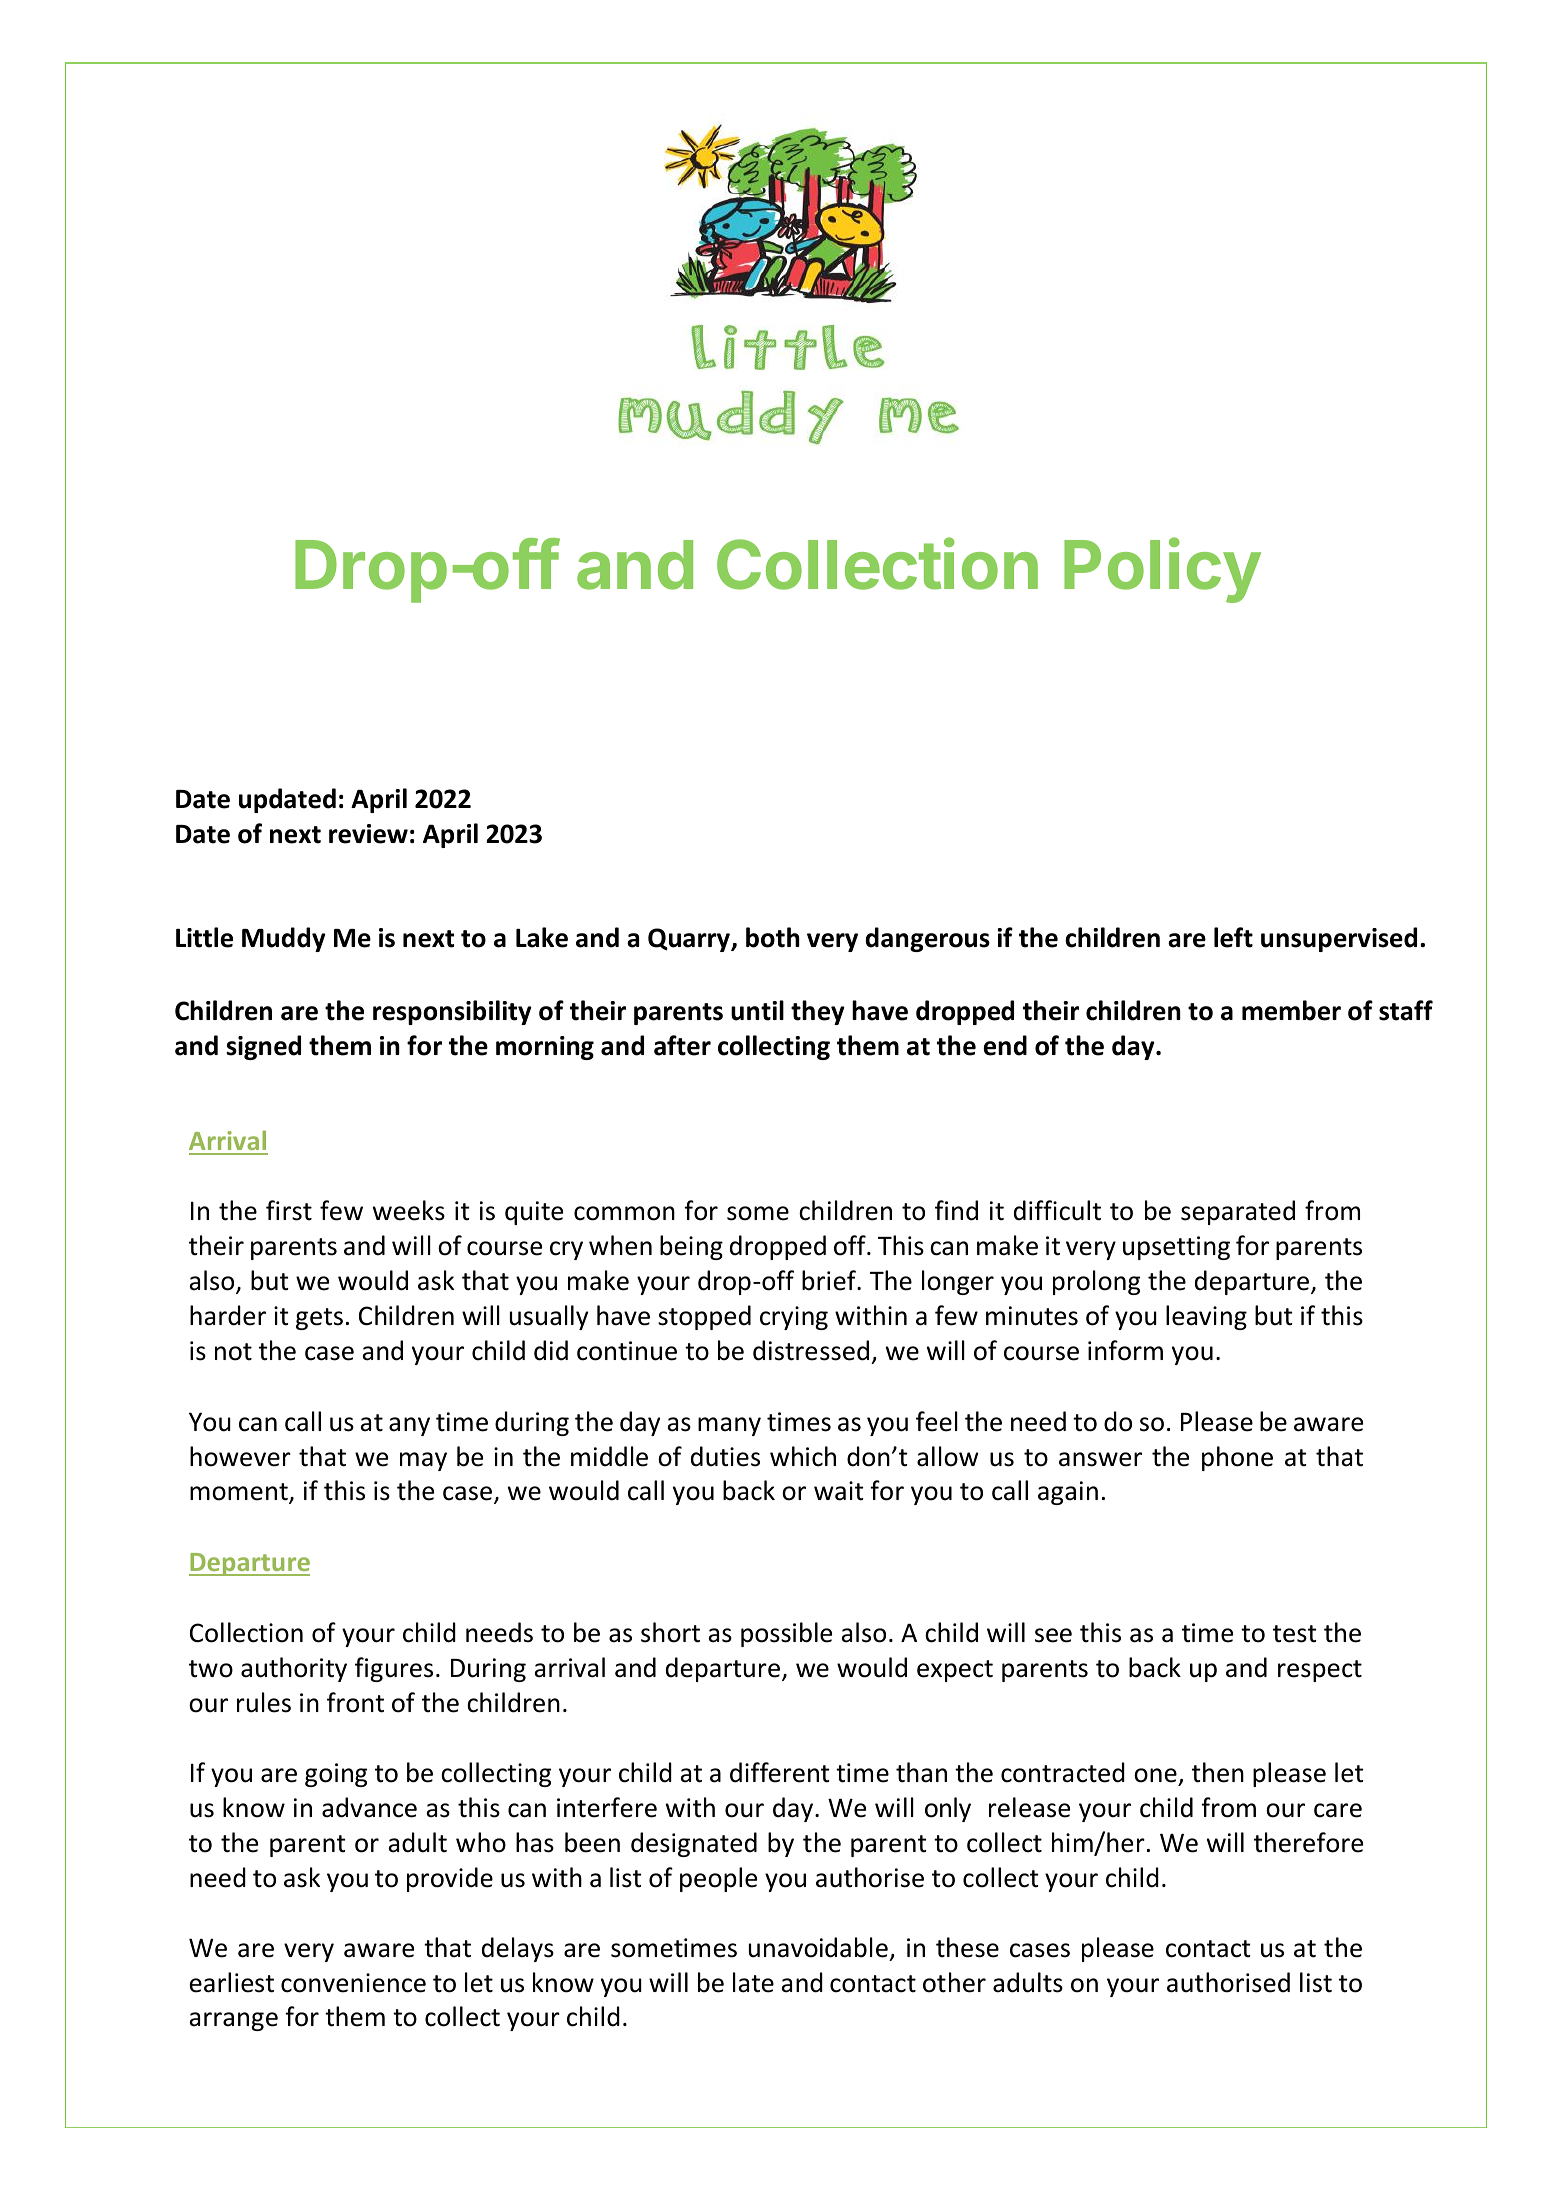 The width and height of the page is (1549, 2190). Describe the element at coordinates (1206, 1317) in the page. I see `leaving` at that location.
